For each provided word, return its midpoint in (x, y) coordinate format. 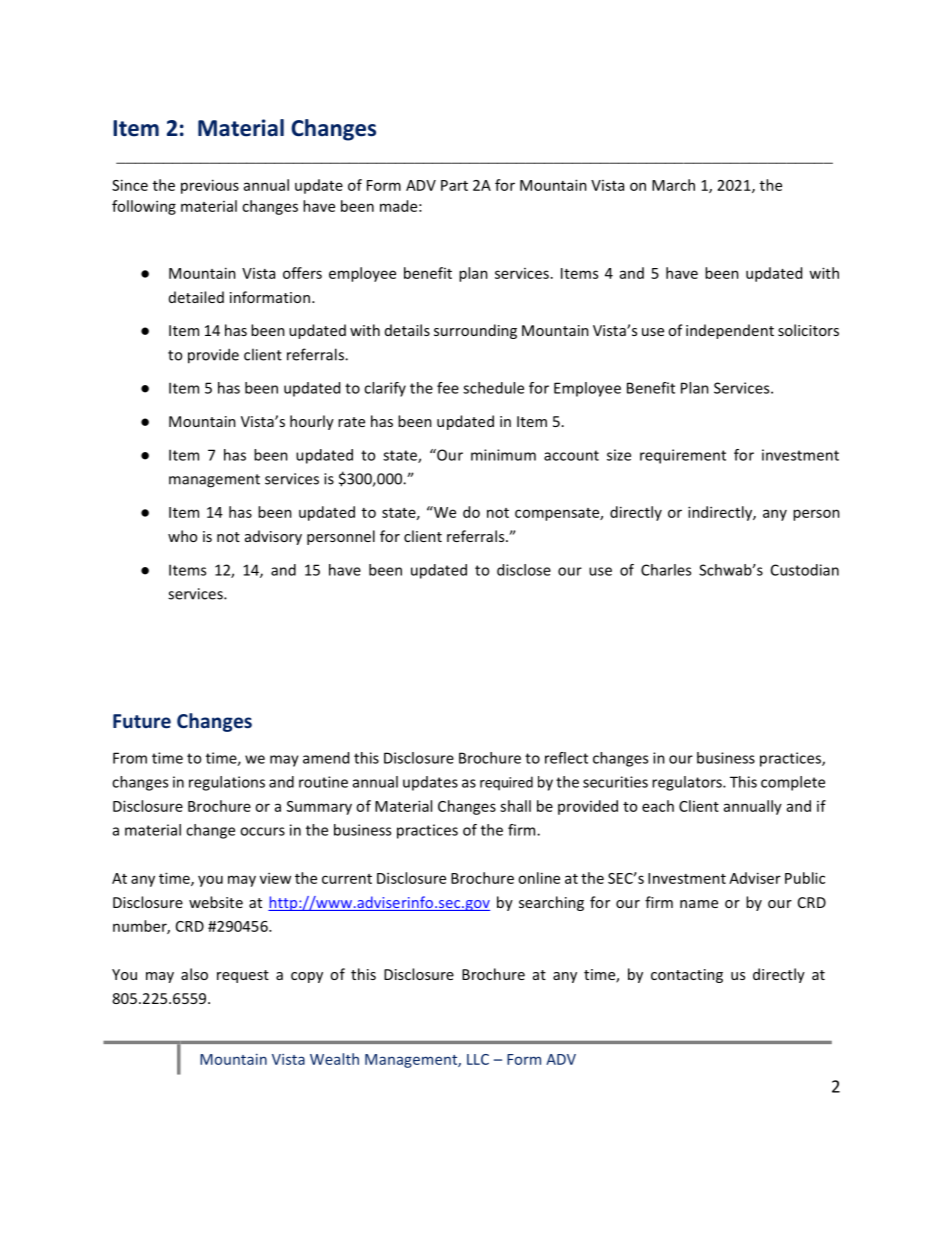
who (182, 536)
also (194, 974)
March (673, 185)
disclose (524, 570)
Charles (666, 570)
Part (454, 185)
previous (210, 186)
